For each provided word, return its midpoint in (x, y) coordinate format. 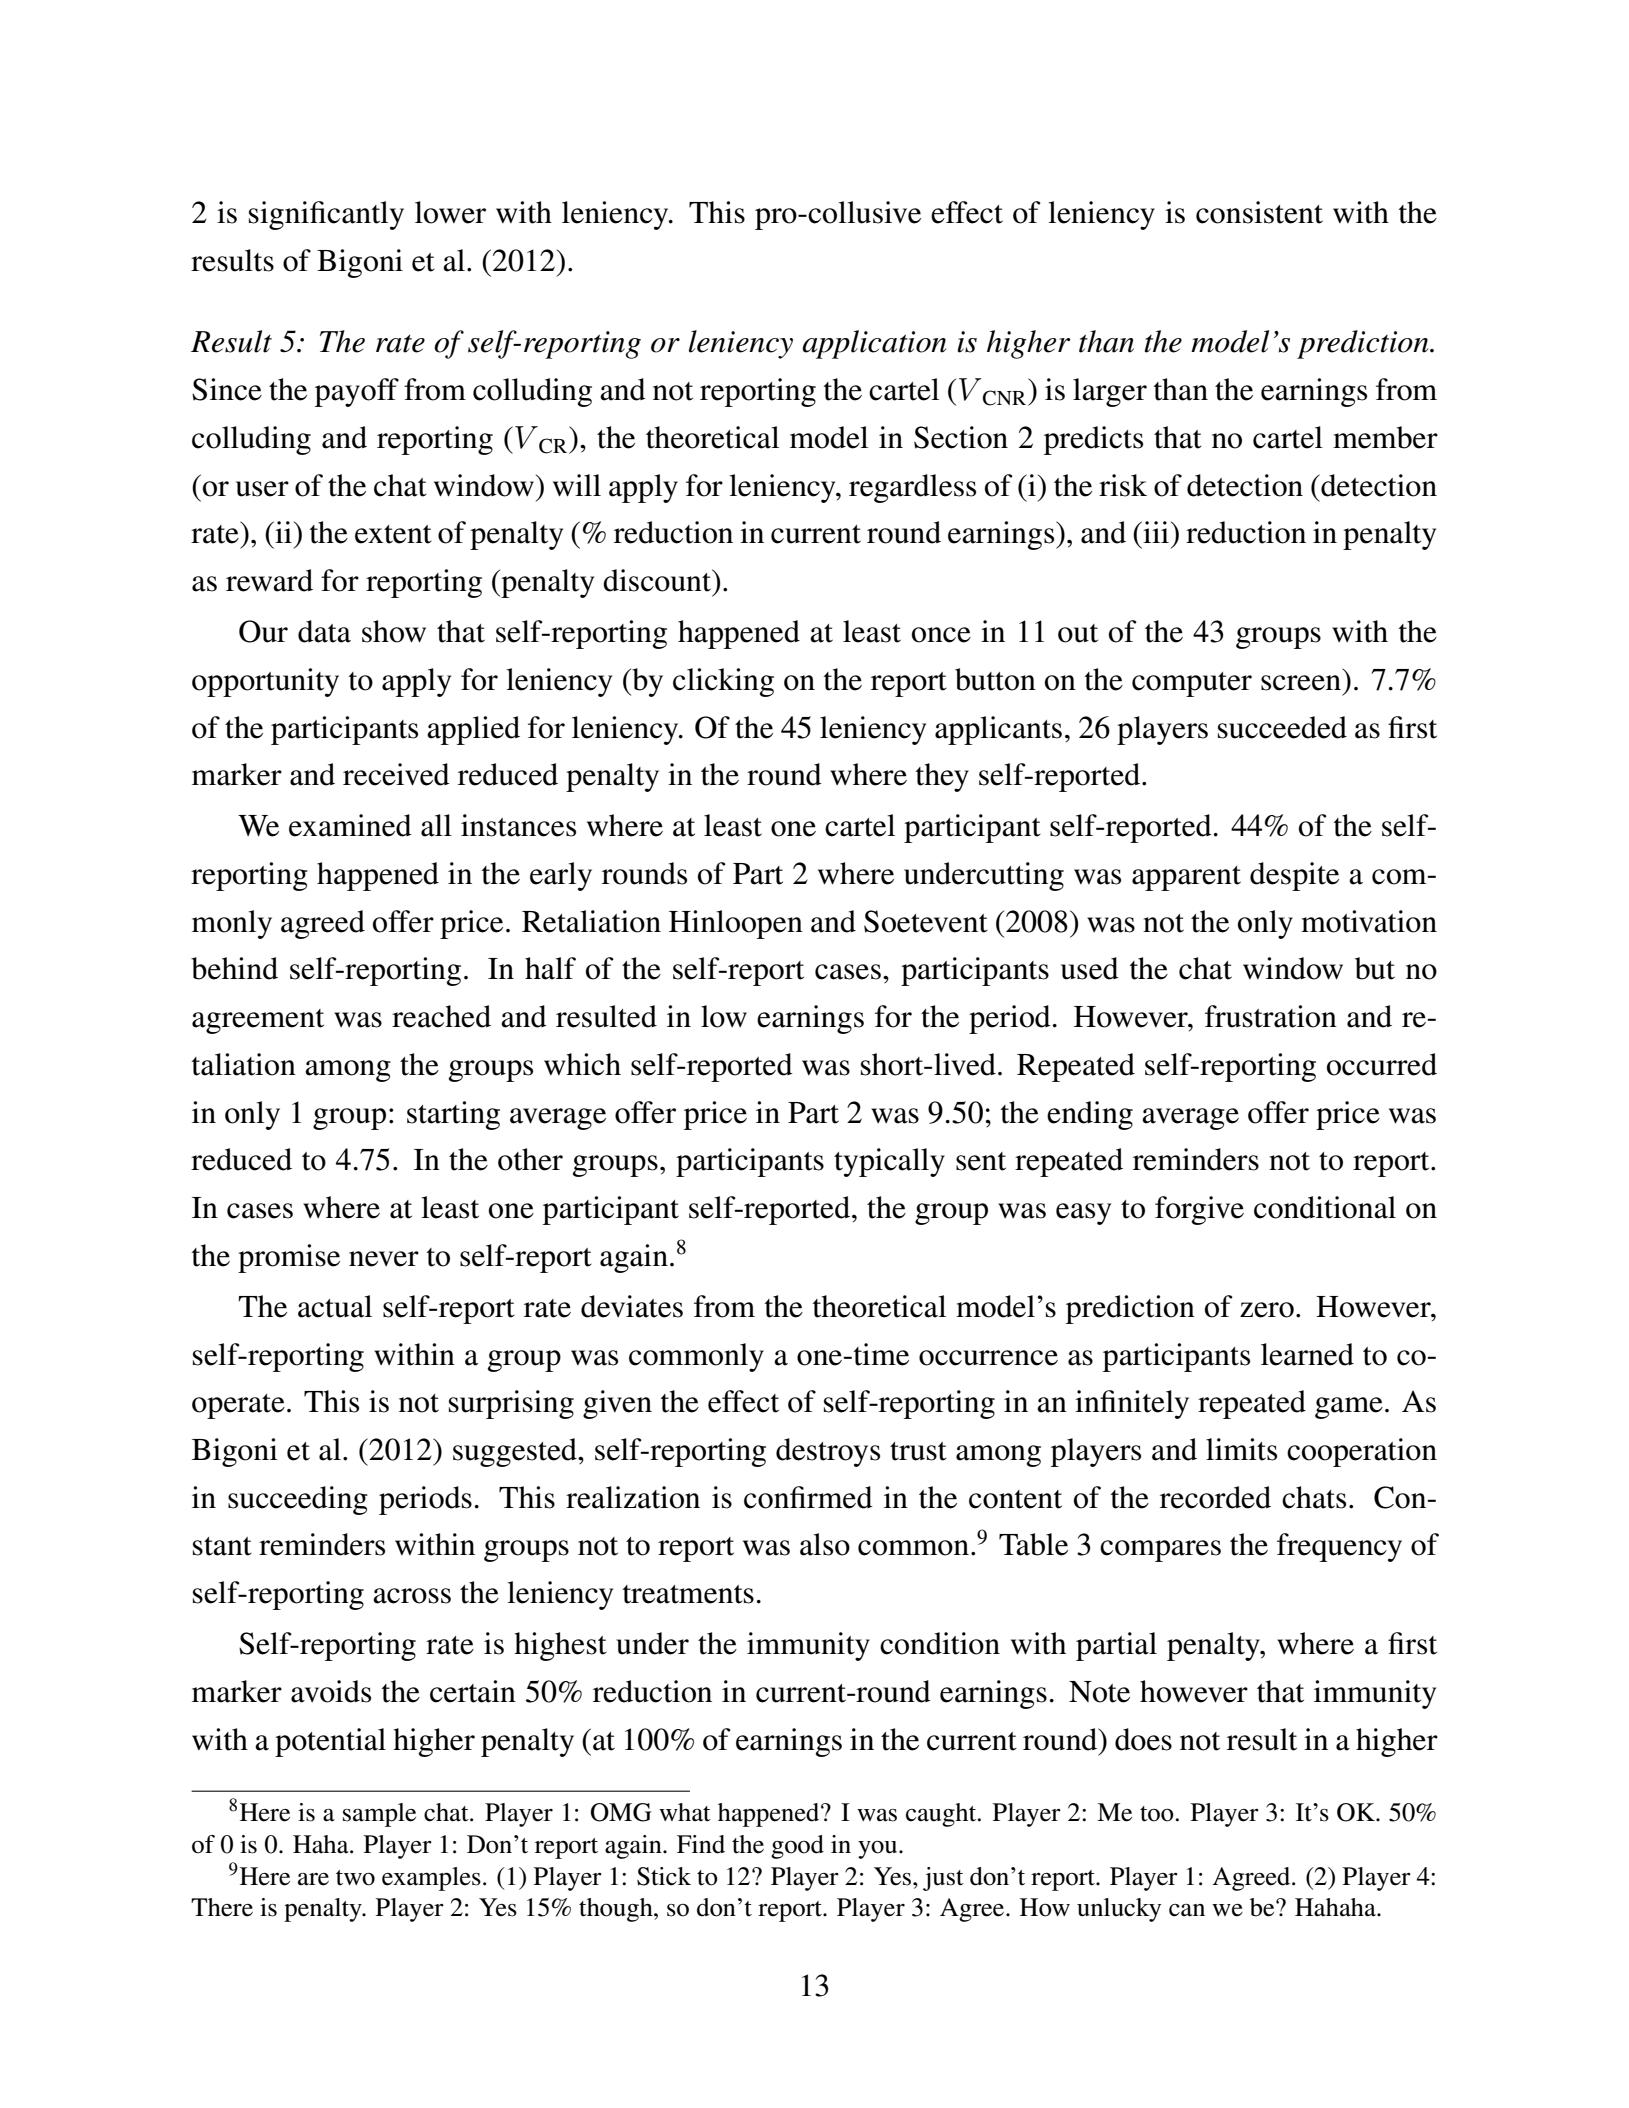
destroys (828, 1452)
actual (335, 1306)
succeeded (1282, 727)
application (874, 344)
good (797, 1847)
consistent (1259, 212)
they (942, 777)
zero (1267, 1310)
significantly (326, 215)
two (355, 1878)
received (396, 774)
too (1157, 1814)
